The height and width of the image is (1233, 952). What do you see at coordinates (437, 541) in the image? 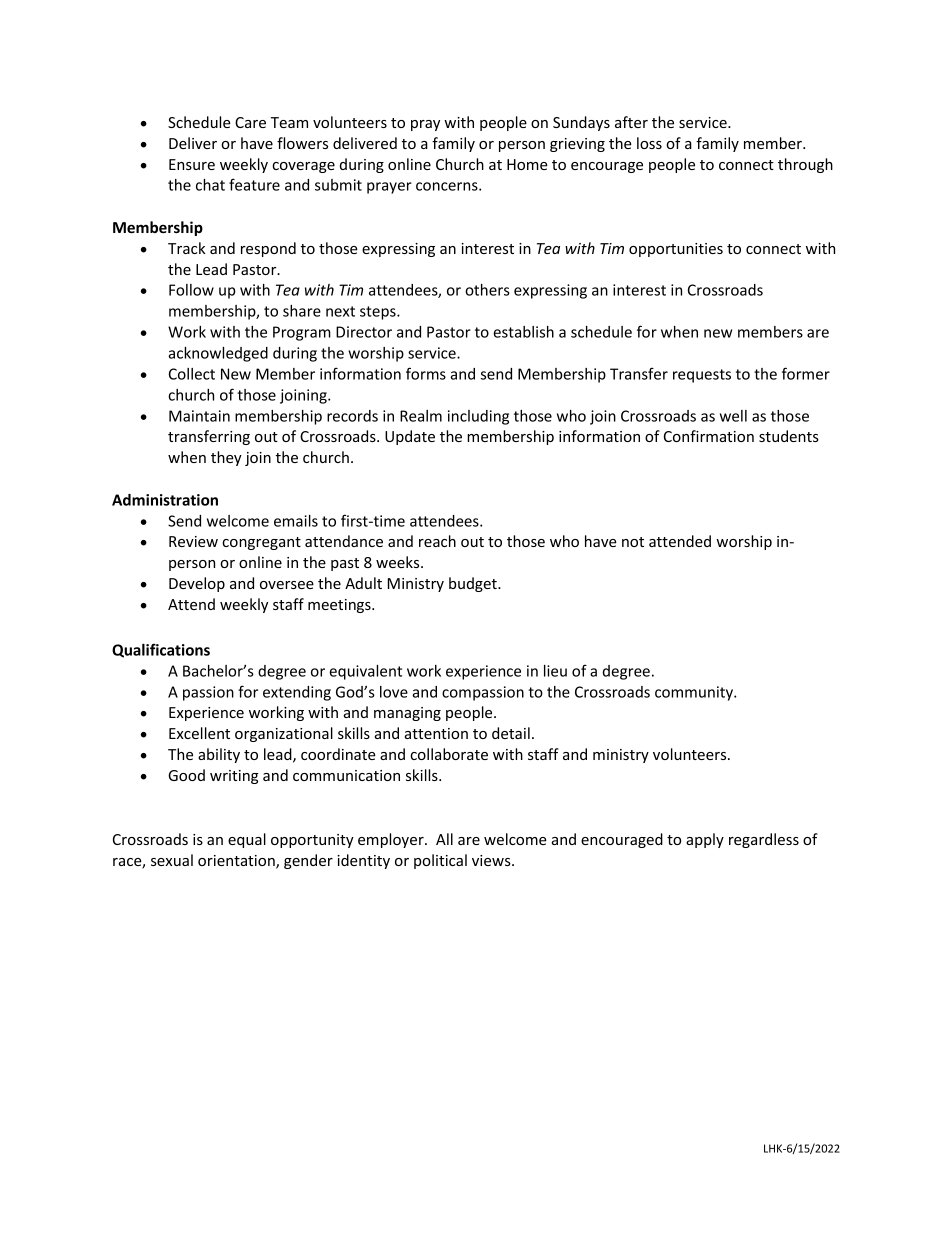
I see `reach` at bounding box center [437, 541].
